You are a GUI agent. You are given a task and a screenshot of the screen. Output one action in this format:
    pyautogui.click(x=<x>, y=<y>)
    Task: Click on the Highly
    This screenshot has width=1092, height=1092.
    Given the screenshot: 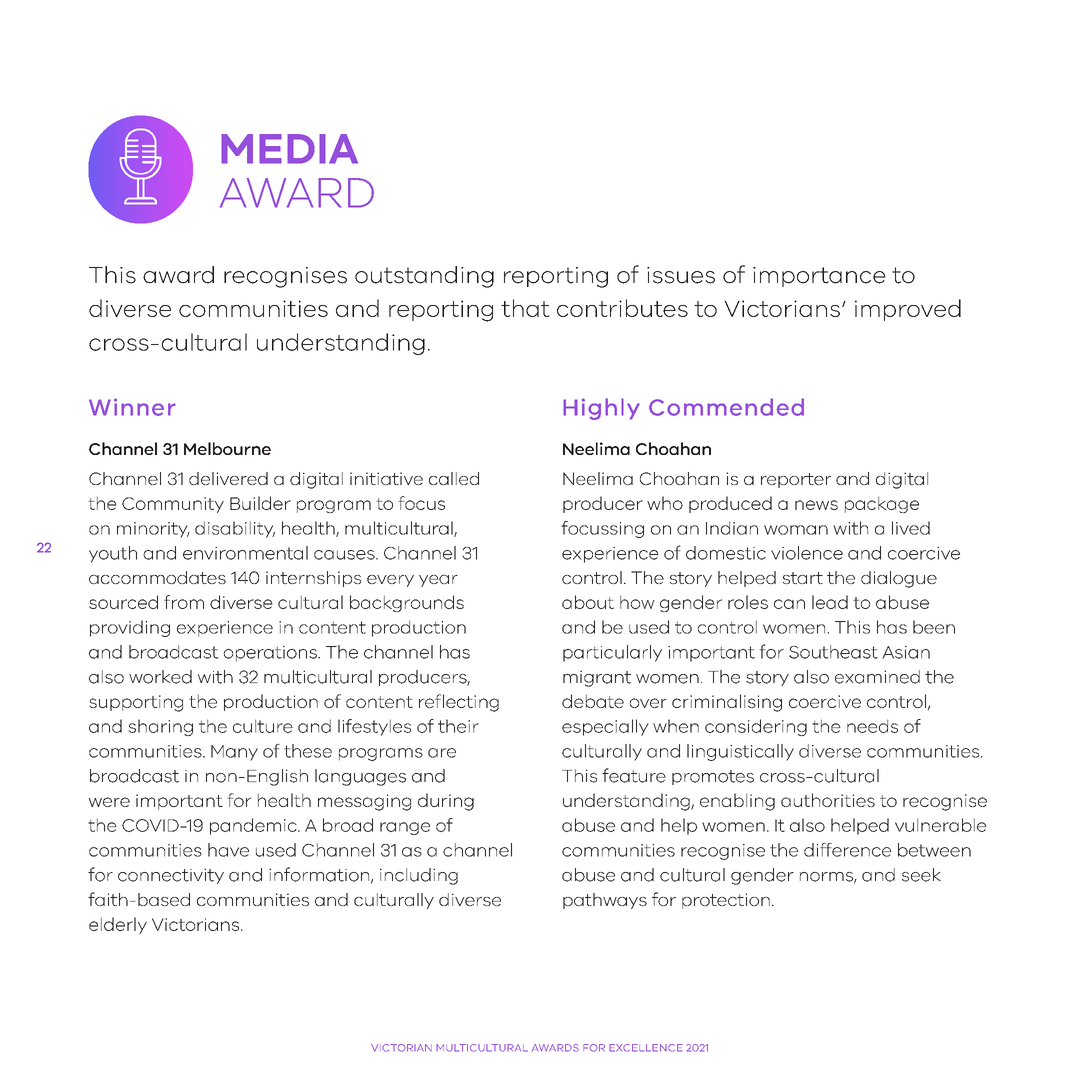 What is the action you would take?
    pyautogui.click(x=601, y=409)
